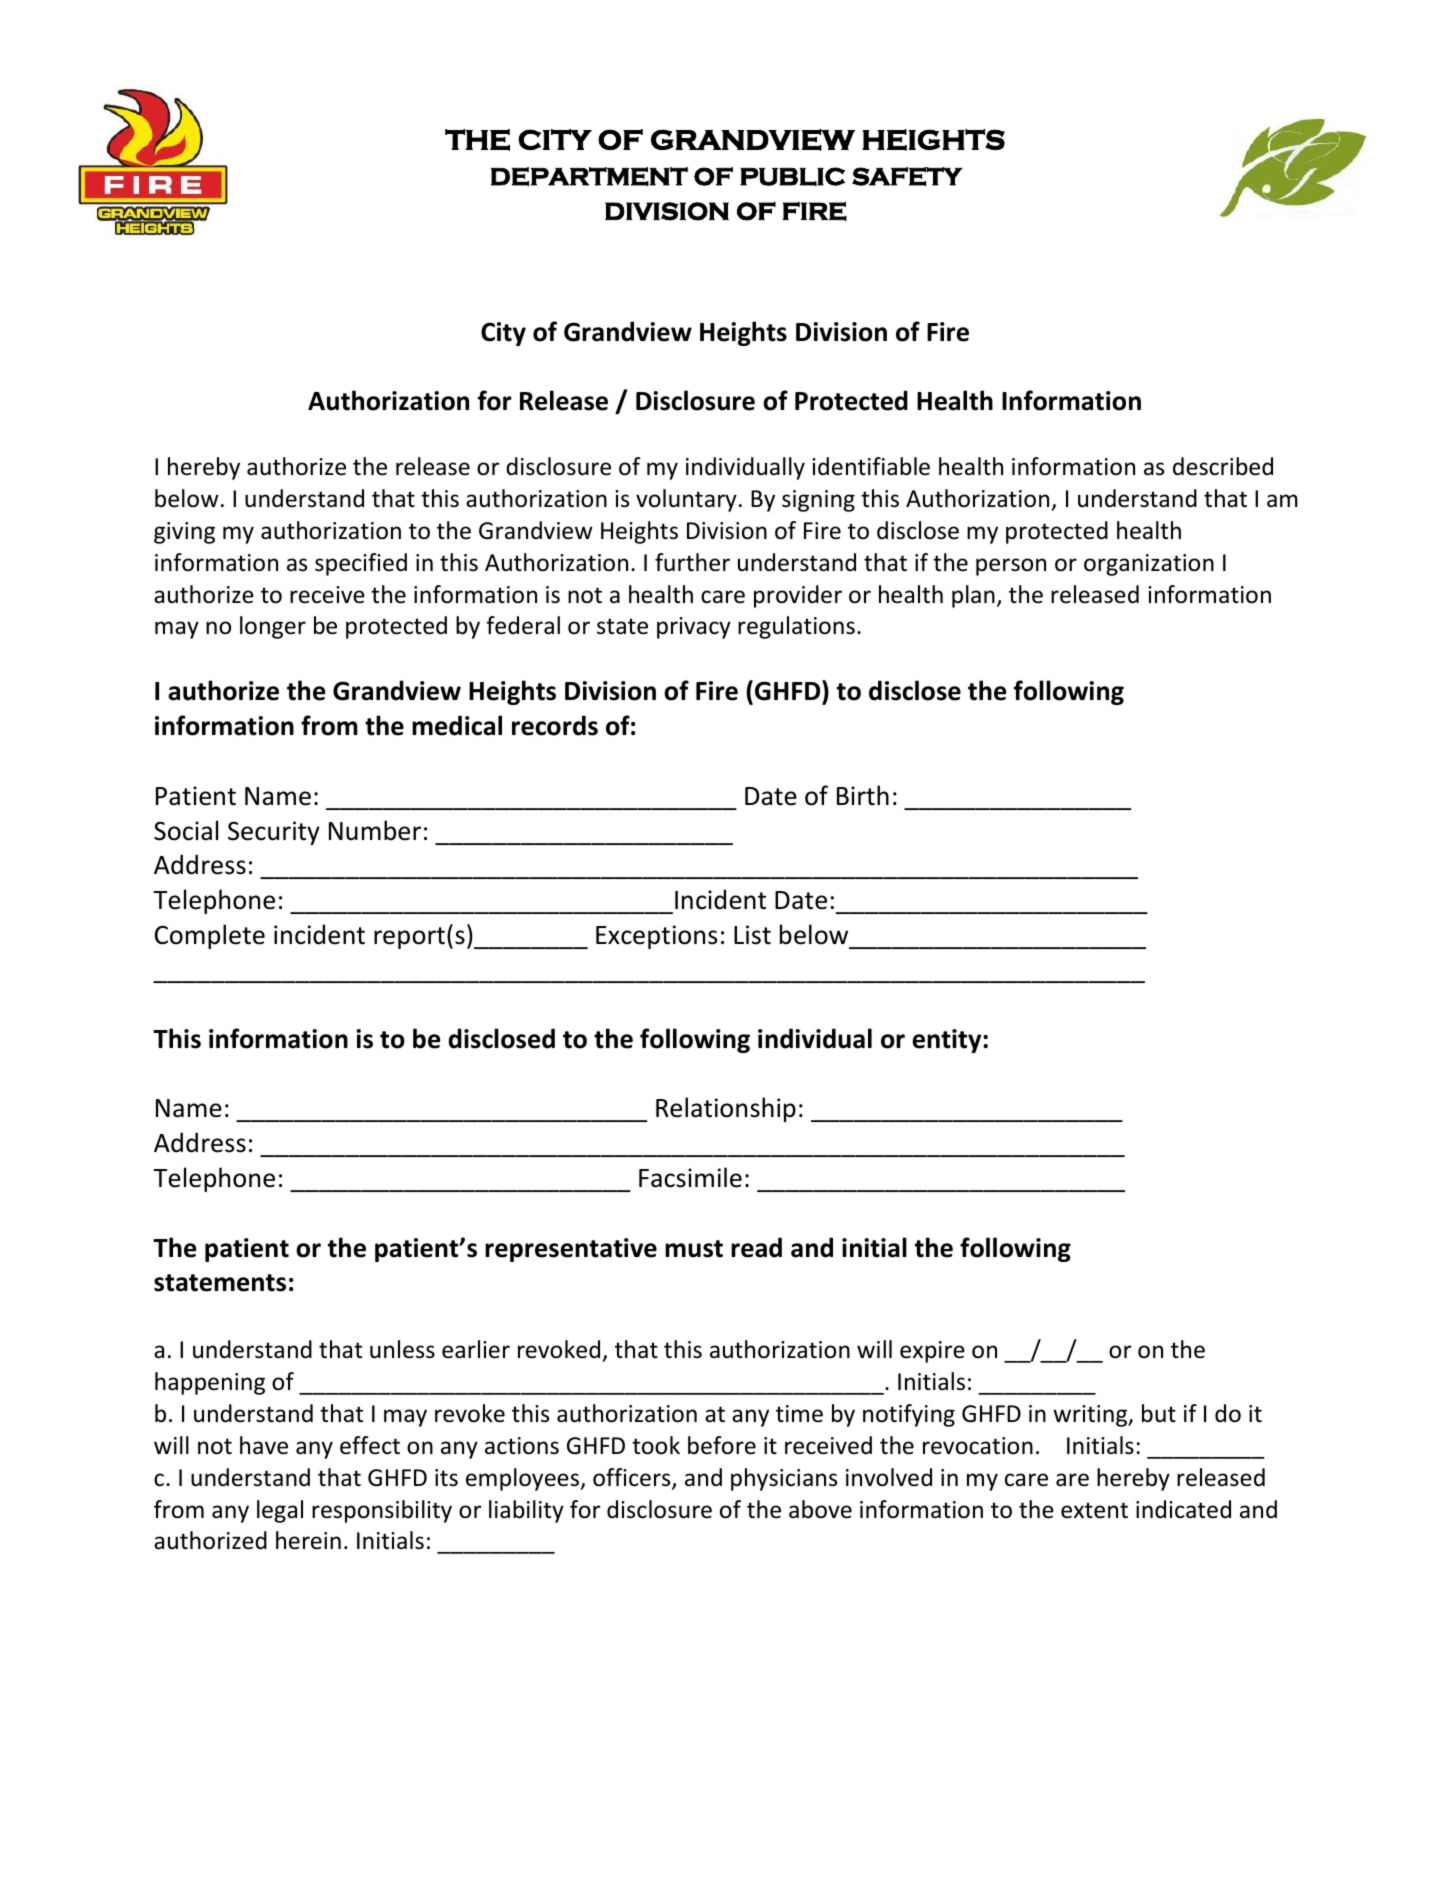 Image resolution: width=1451 pixels, height=1878 pixels. What do you see at coordinates (863, 795) in the image?
I see `Birth` at bounding box center [863, 795].
